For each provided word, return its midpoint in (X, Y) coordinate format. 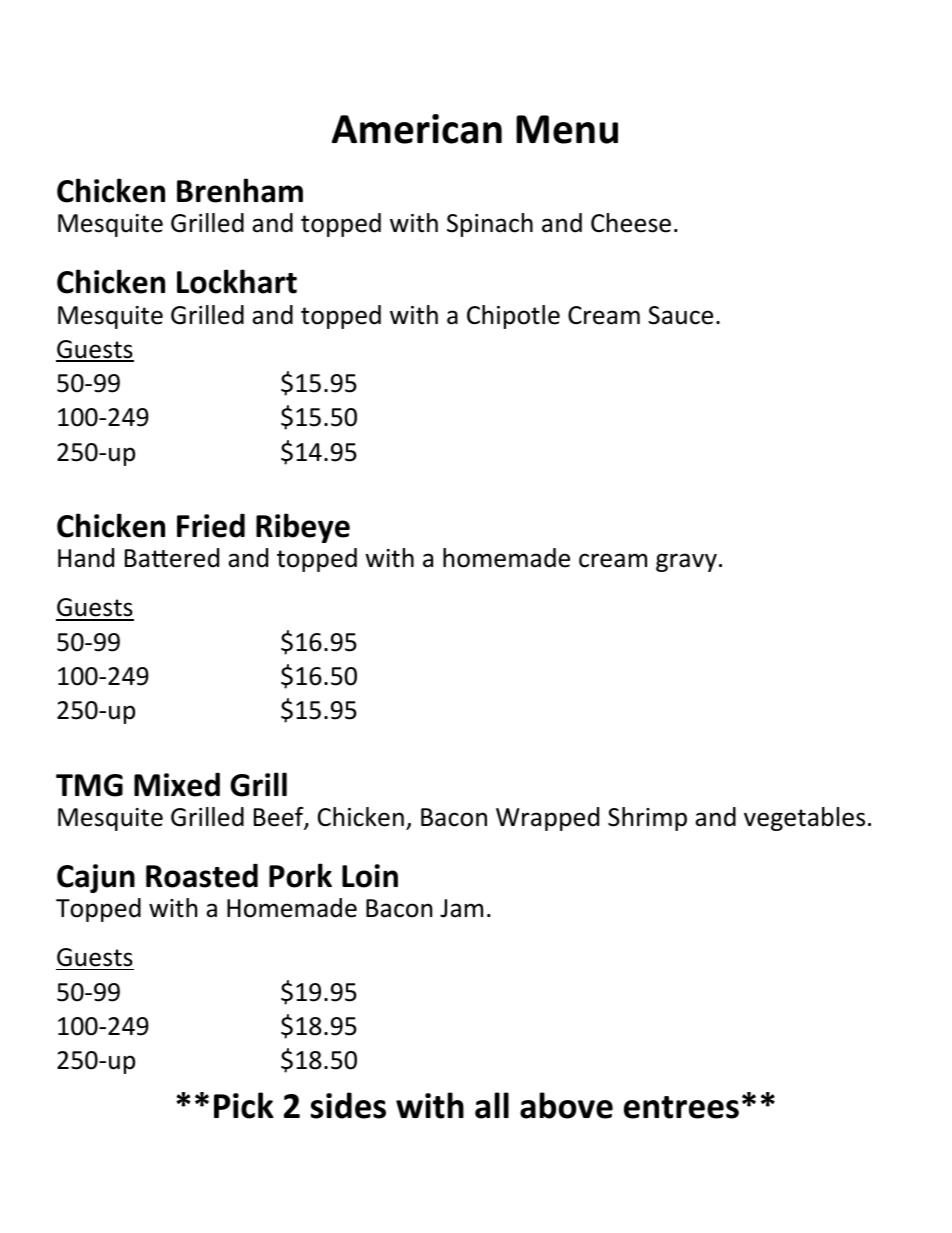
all (492, 1105)
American (417, 129)
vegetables (804, 819)
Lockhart (237, 281)
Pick (244, 1105)
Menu (567, 129)
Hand (86, 558)
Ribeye (303, 528)
